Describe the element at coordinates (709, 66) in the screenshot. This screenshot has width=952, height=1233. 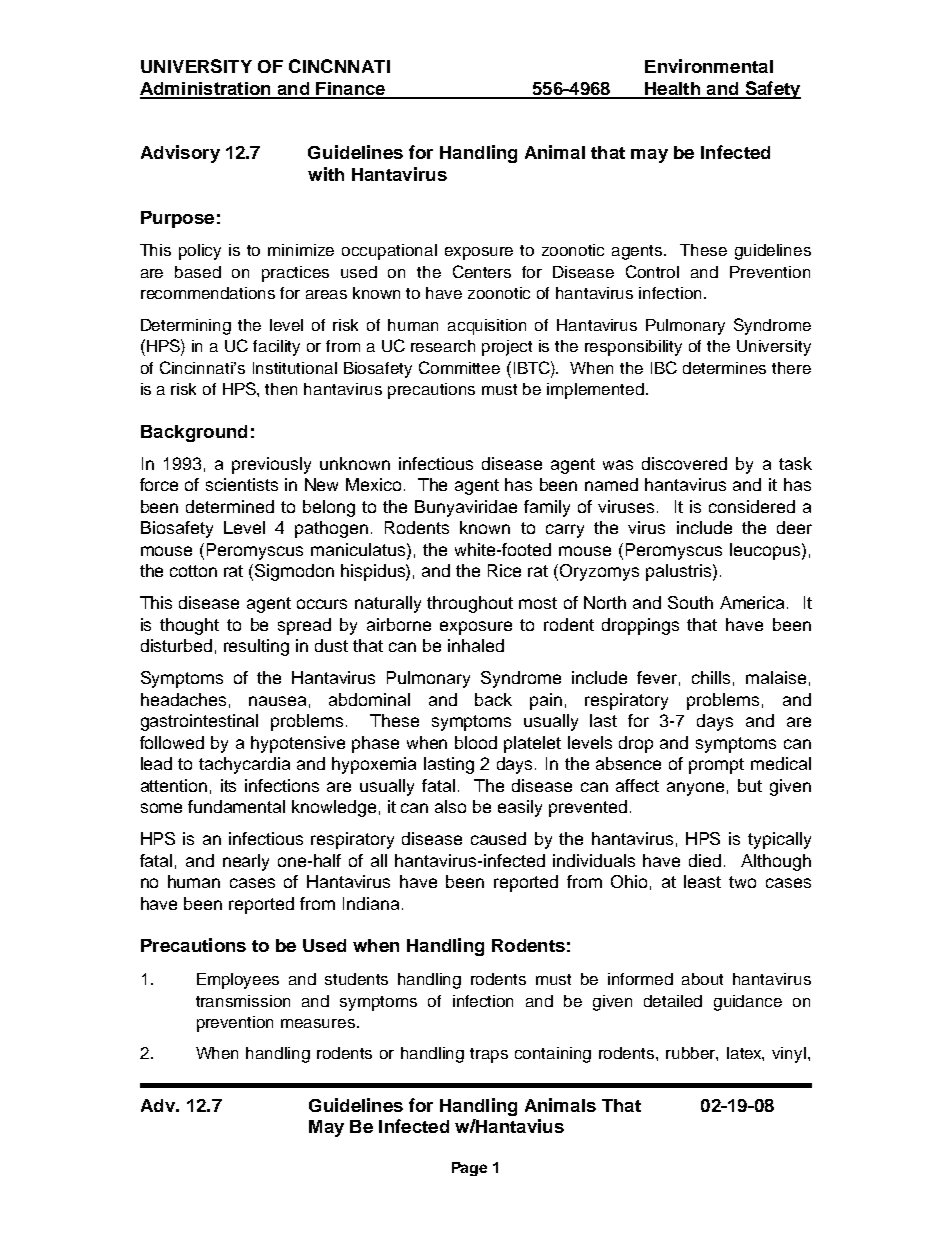
I see `Environmental` at that location.
